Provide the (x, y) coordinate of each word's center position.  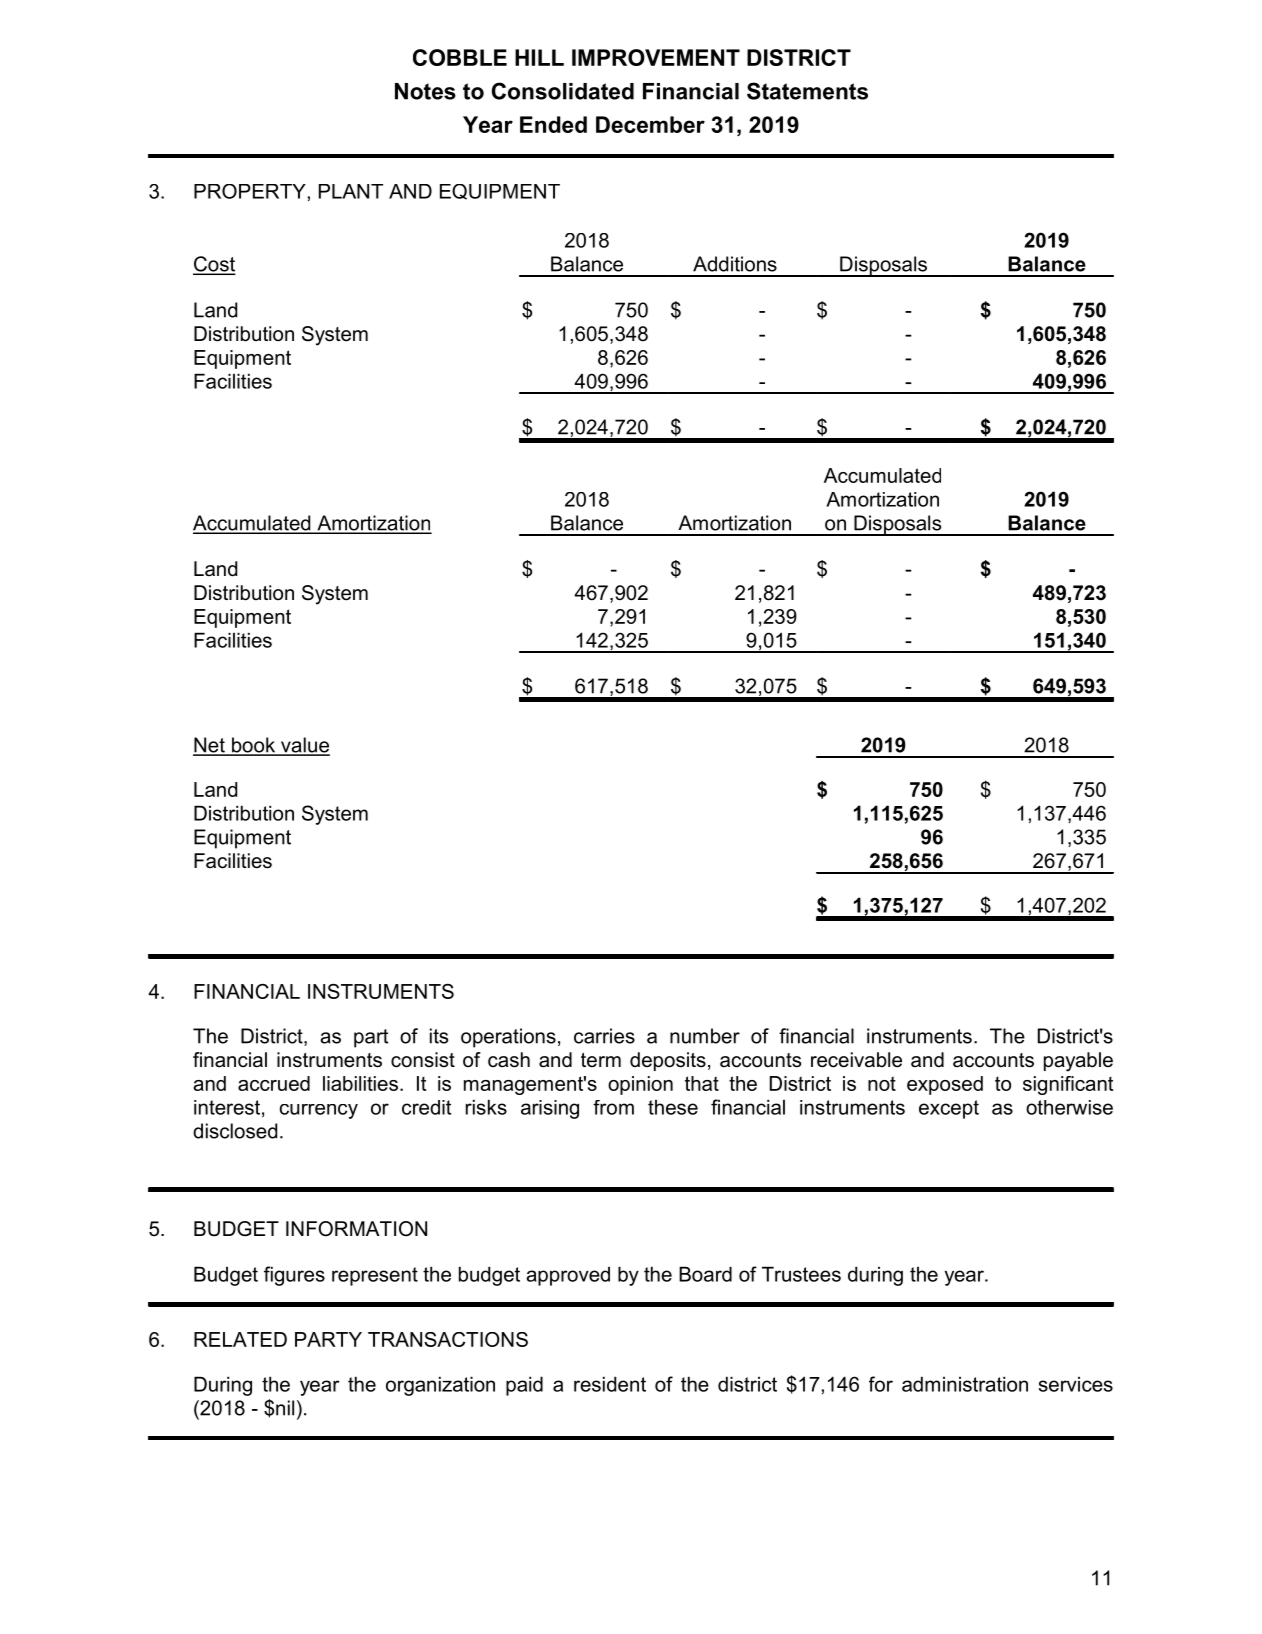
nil (285, 1408)
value (304, 746)
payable (1078, 1062)
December (650, 124)
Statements (807, 91)
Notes (425, 91)
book (254, 746)
